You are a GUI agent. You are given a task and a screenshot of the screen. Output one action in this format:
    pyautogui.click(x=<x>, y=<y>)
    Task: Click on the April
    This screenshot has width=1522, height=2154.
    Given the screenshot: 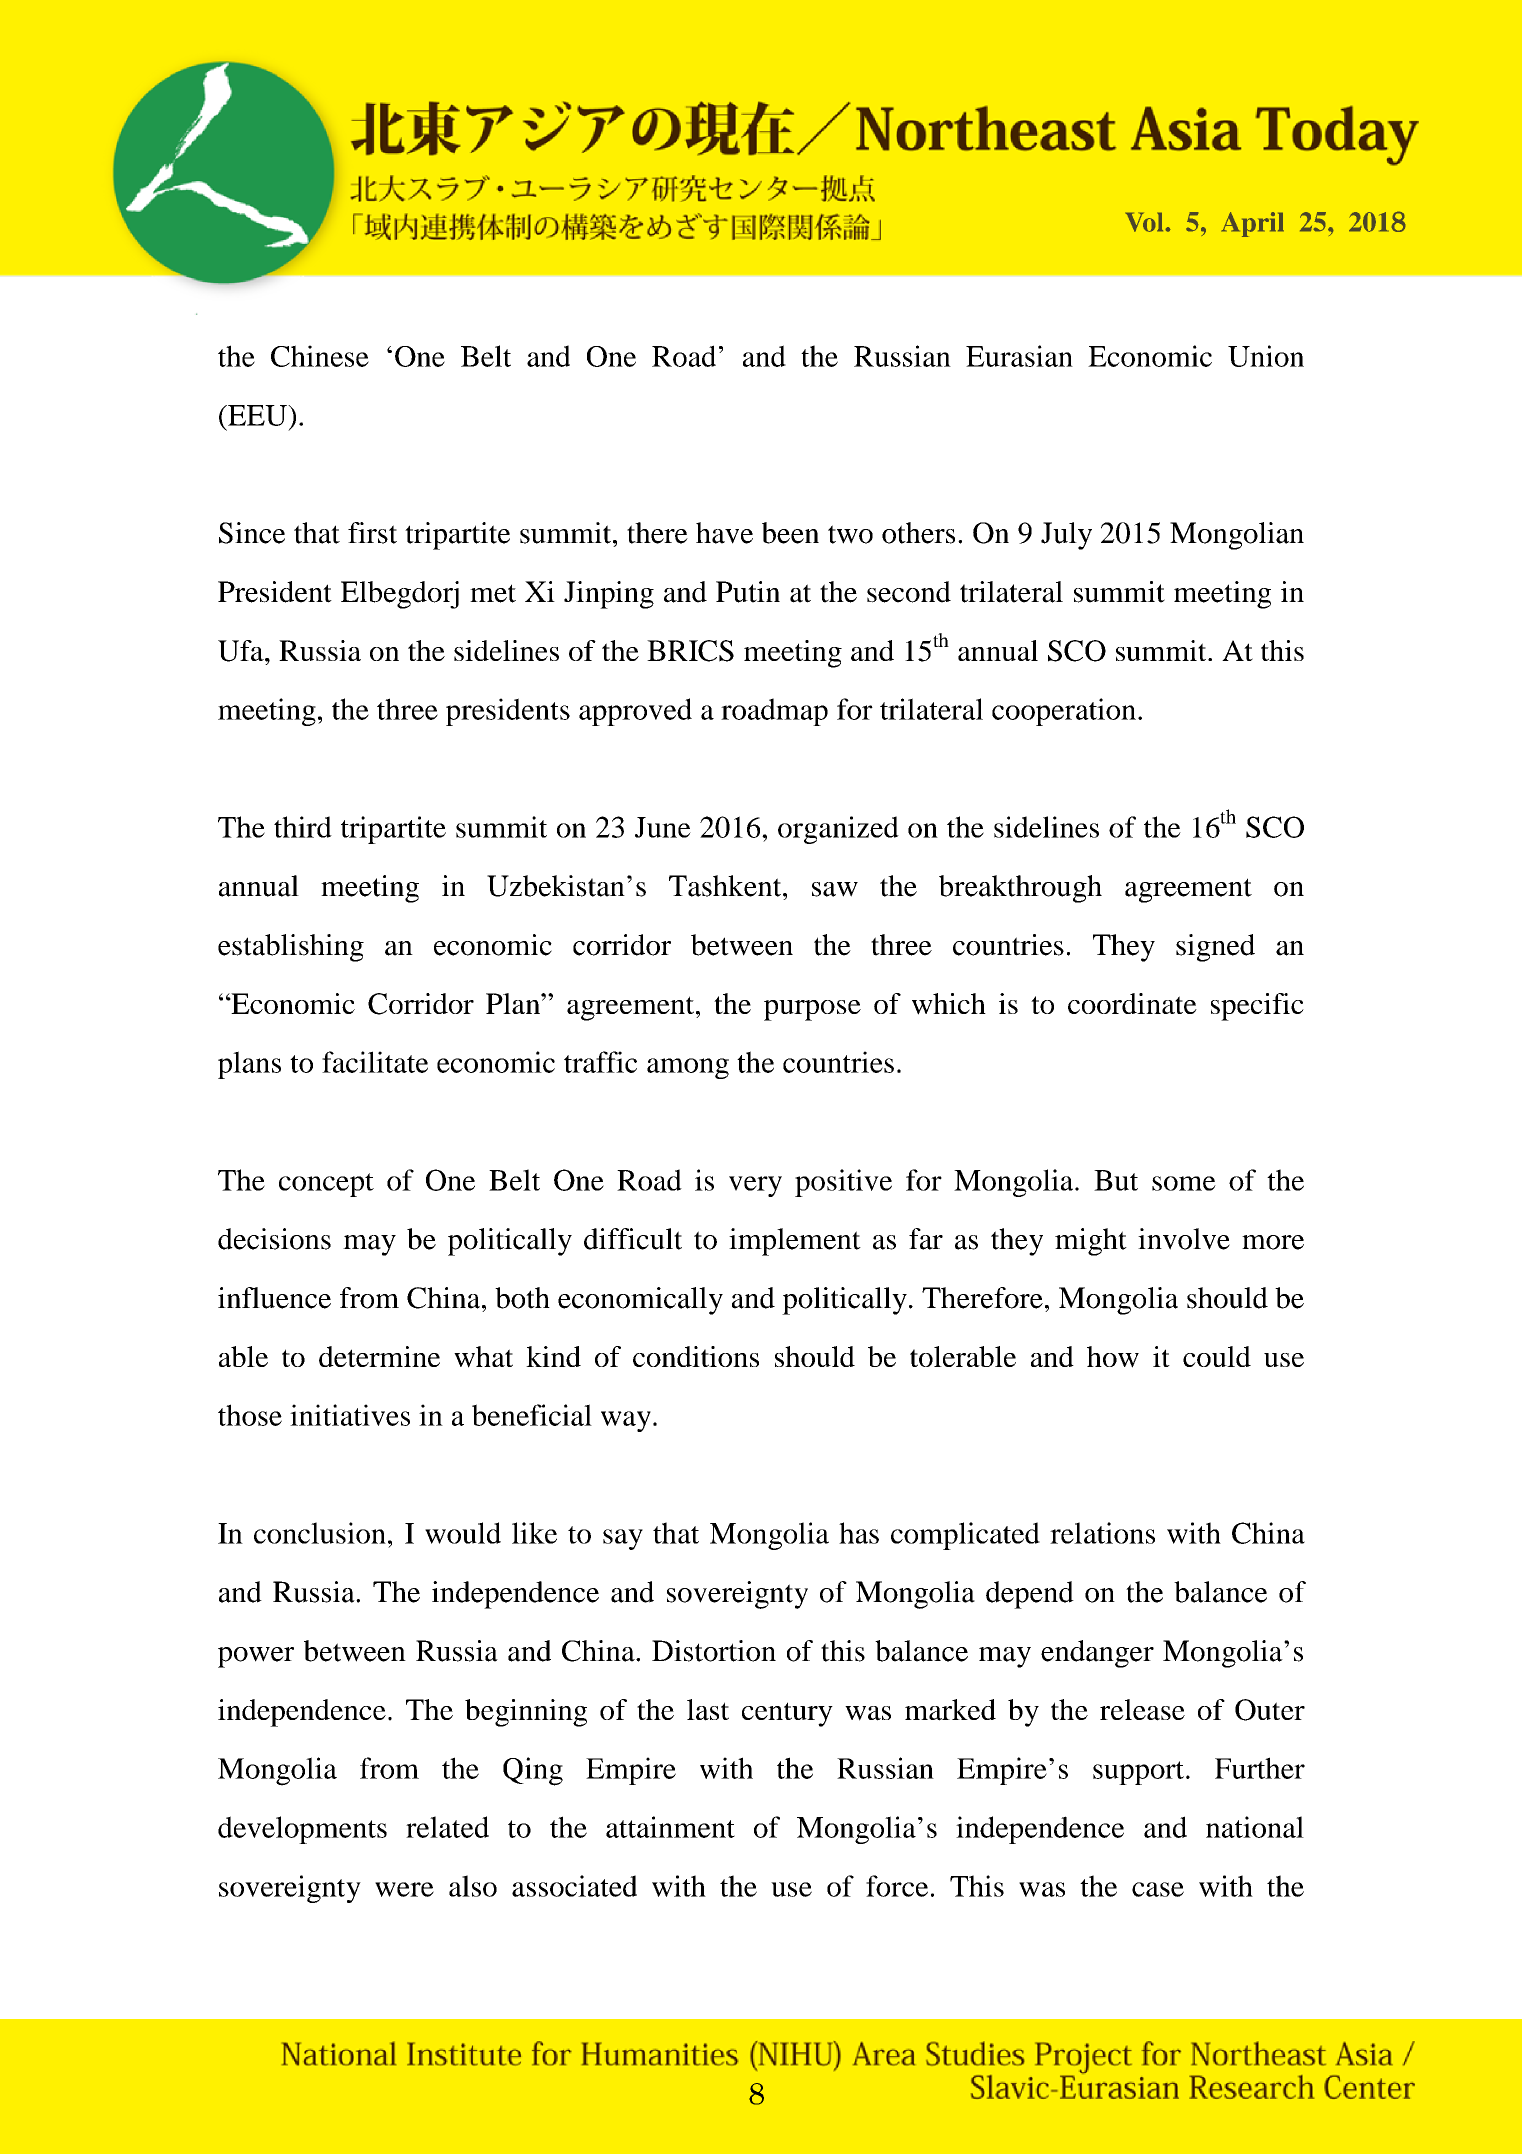 What is the action you would take?
    pyautogui.click(x=1252, y=224)
